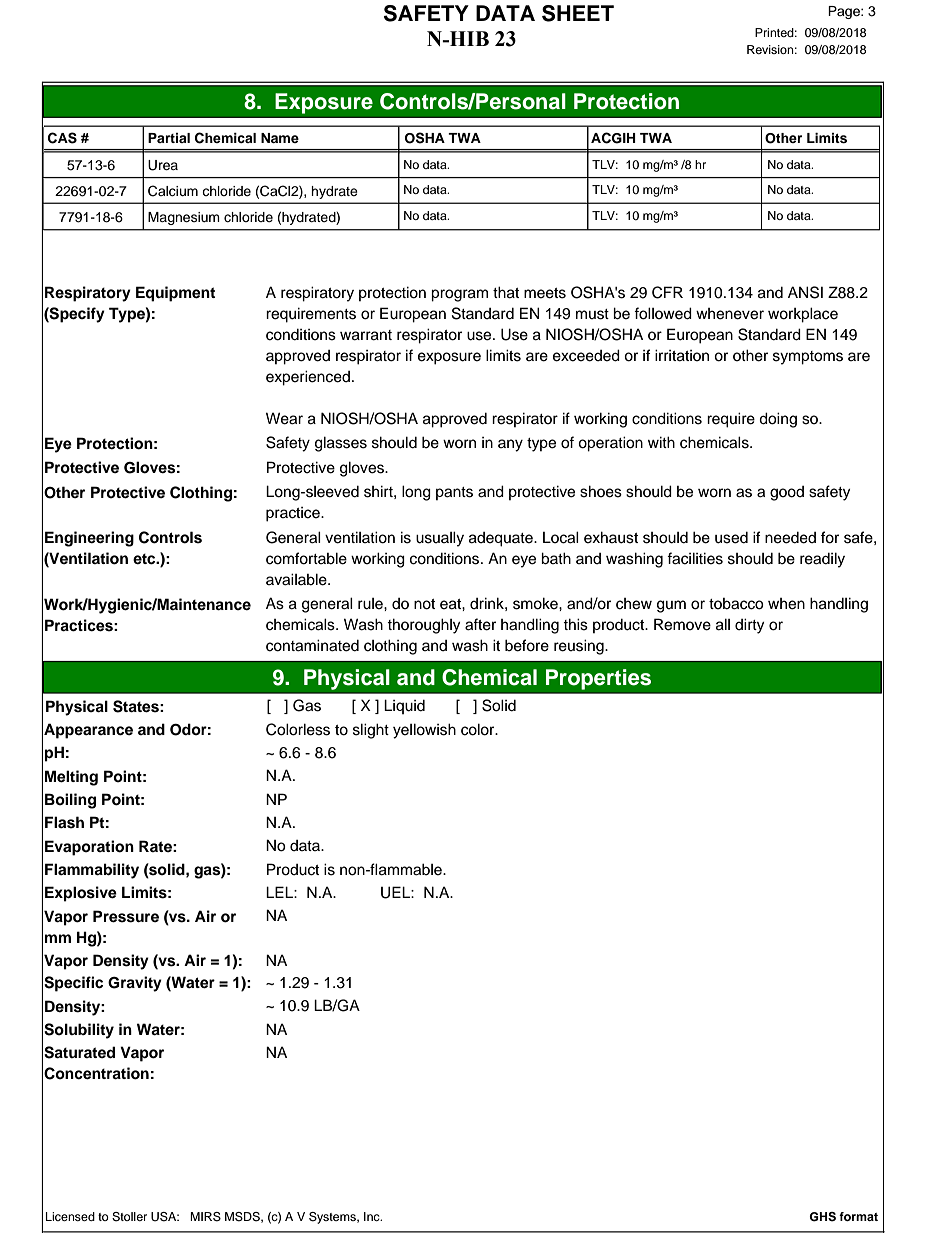 This page has width=952, height=1233. Describe the element at coordinates (822, 1217) in the page. I see `GHS` at that location.
